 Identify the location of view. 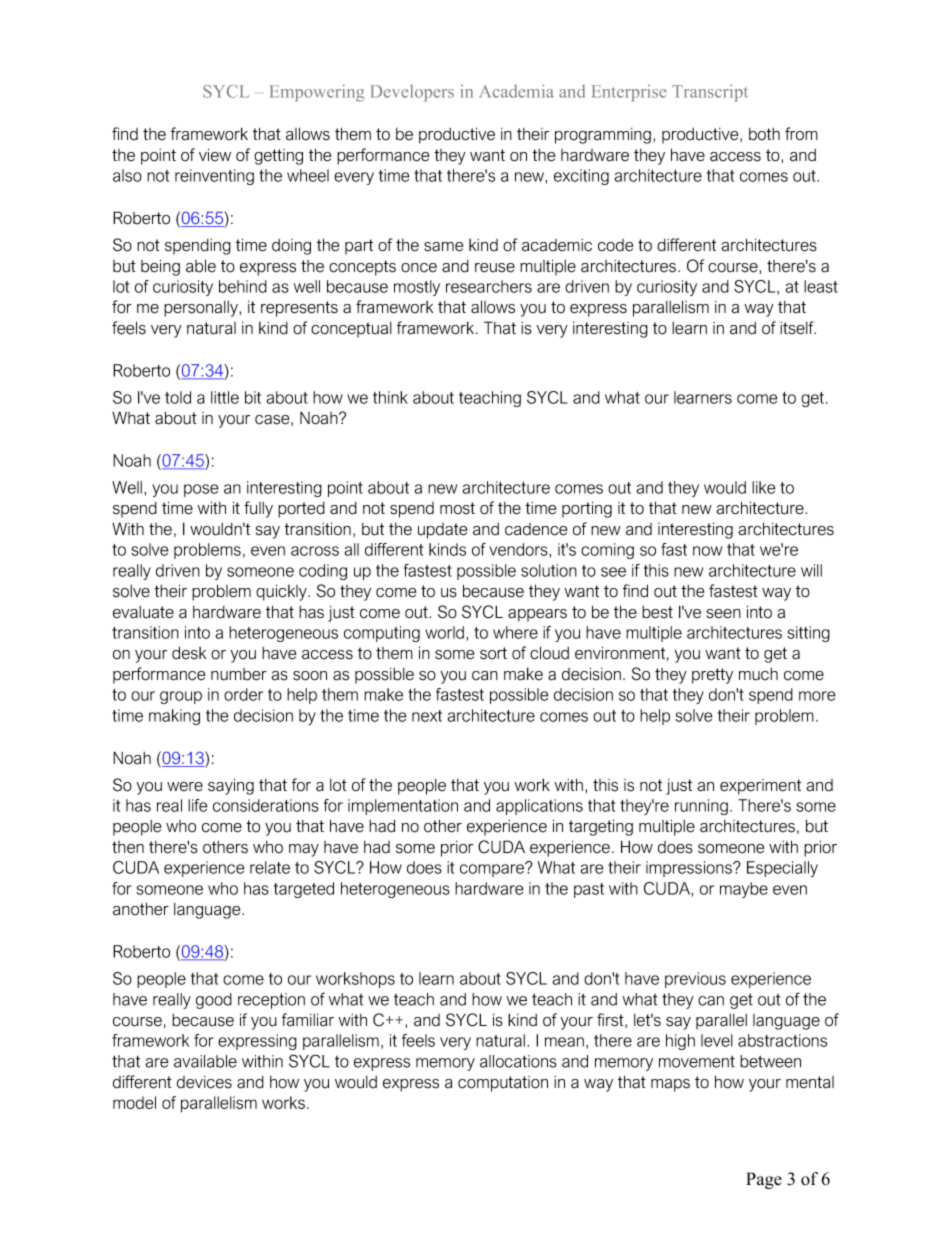
(215, 155).
